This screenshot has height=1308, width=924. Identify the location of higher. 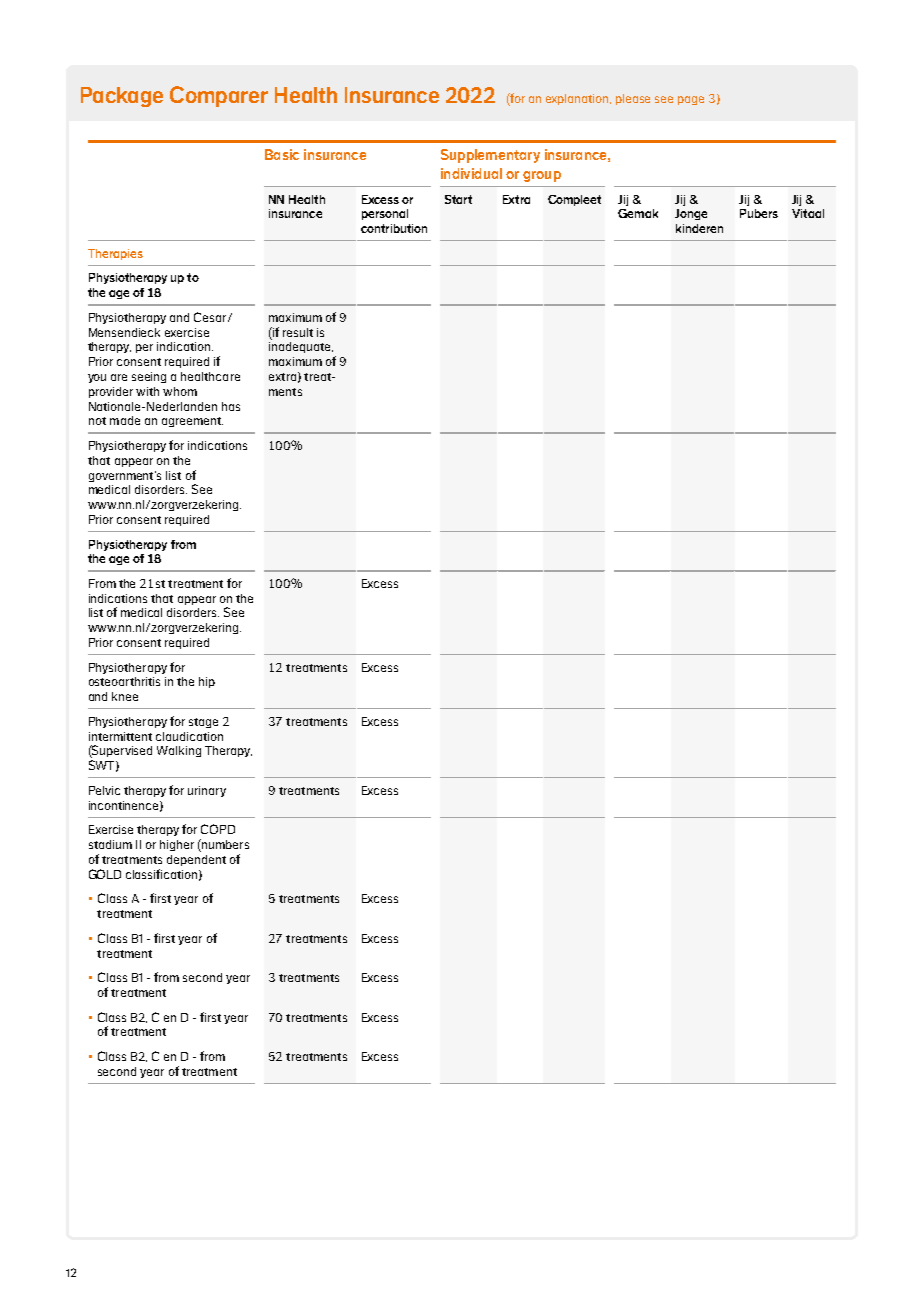
(177, 845).
